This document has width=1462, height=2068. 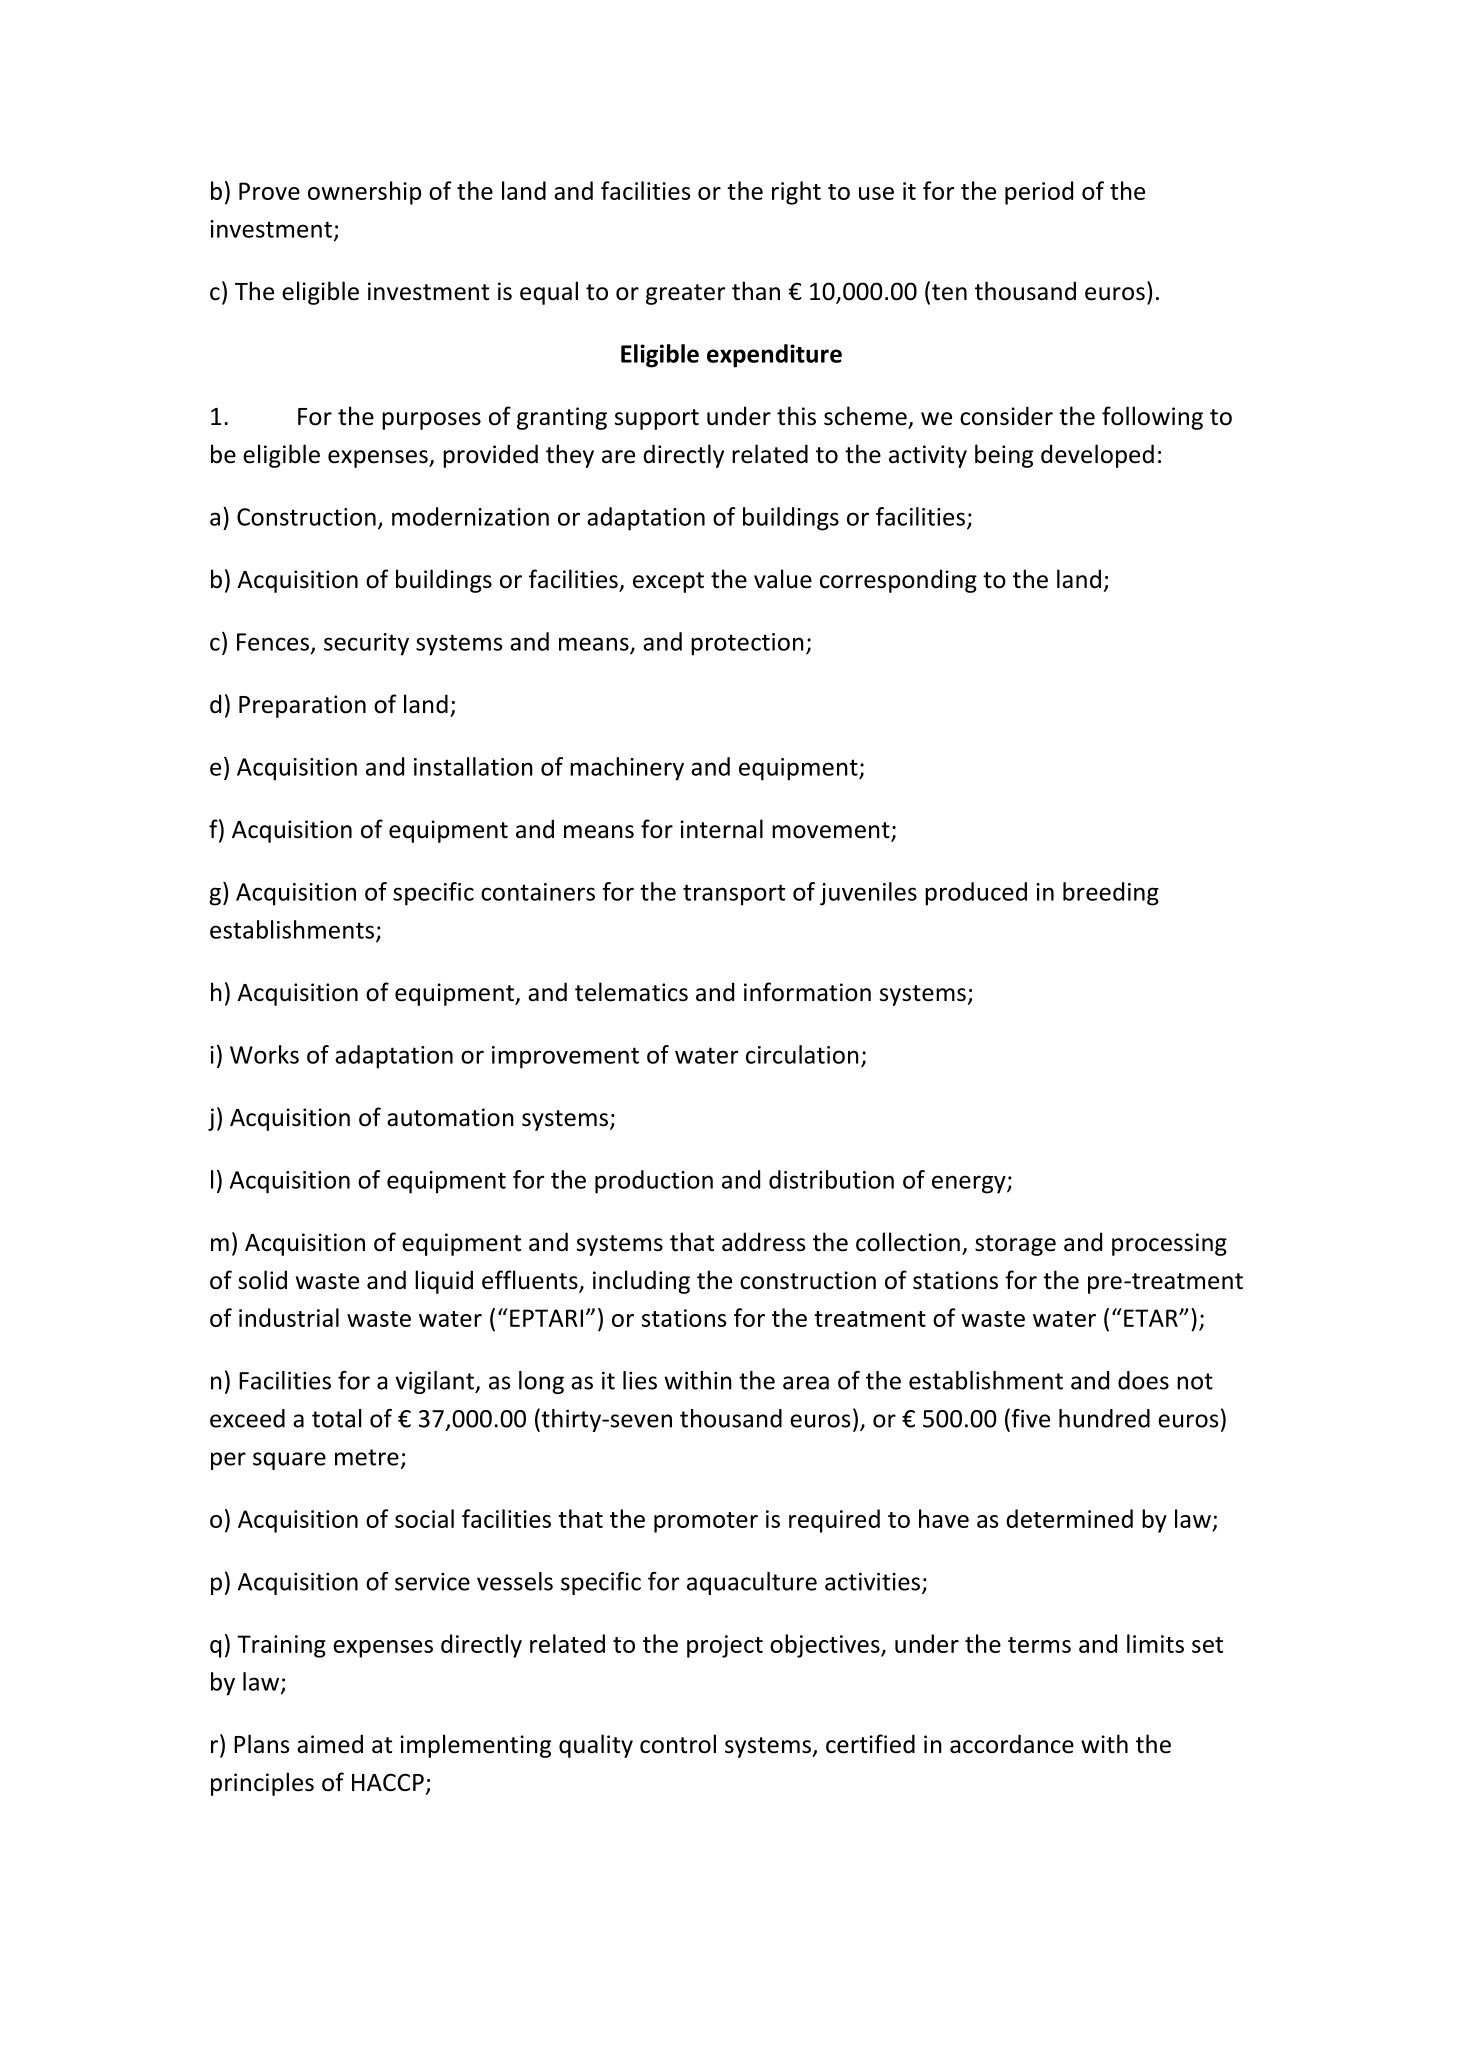 What do you see at coordinates (806, 1383) in the document?
I see `area` at bounding box center [806, 1383].
